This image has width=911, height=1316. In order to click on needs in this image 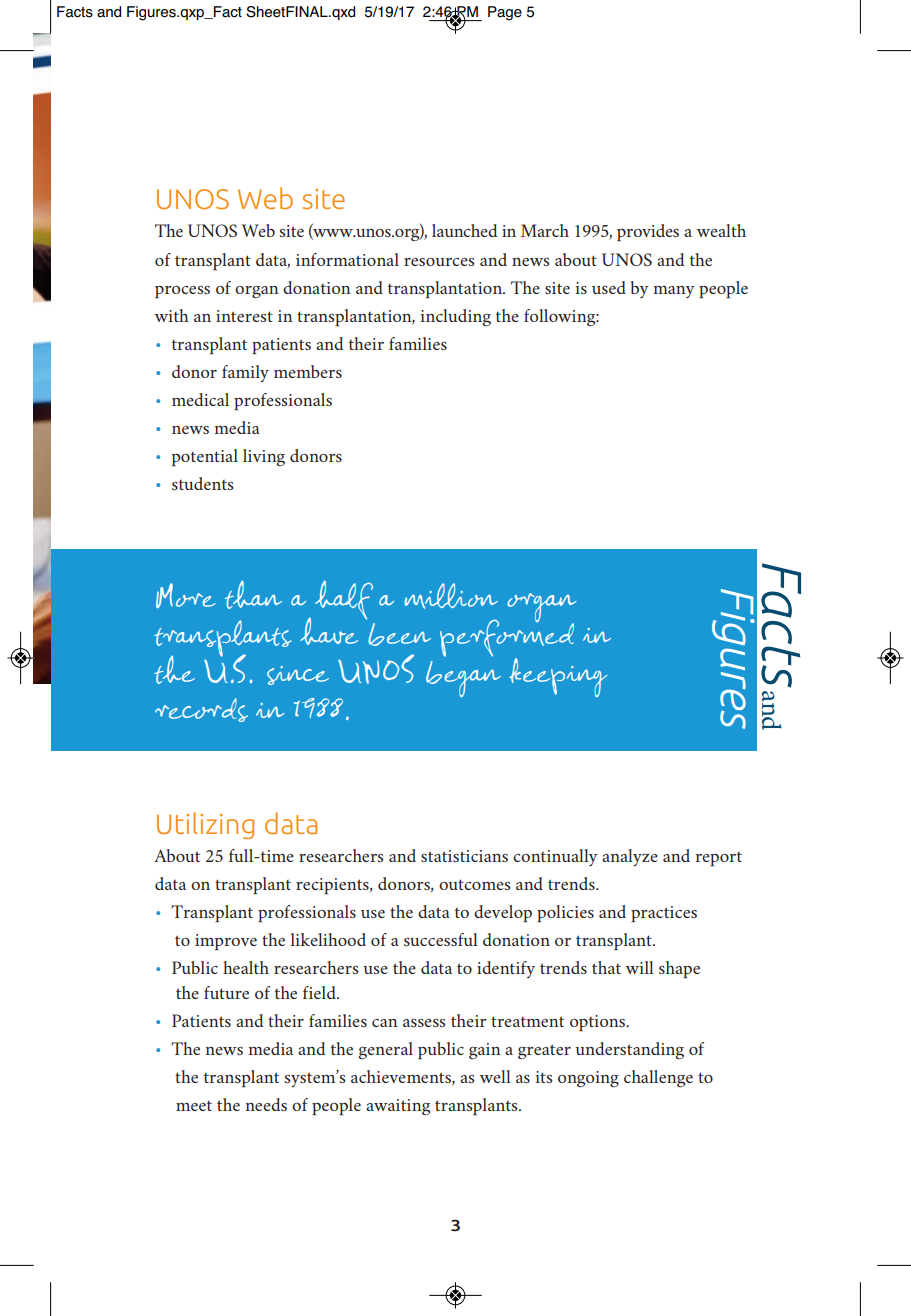, I will do `click(266, 1104)`.
